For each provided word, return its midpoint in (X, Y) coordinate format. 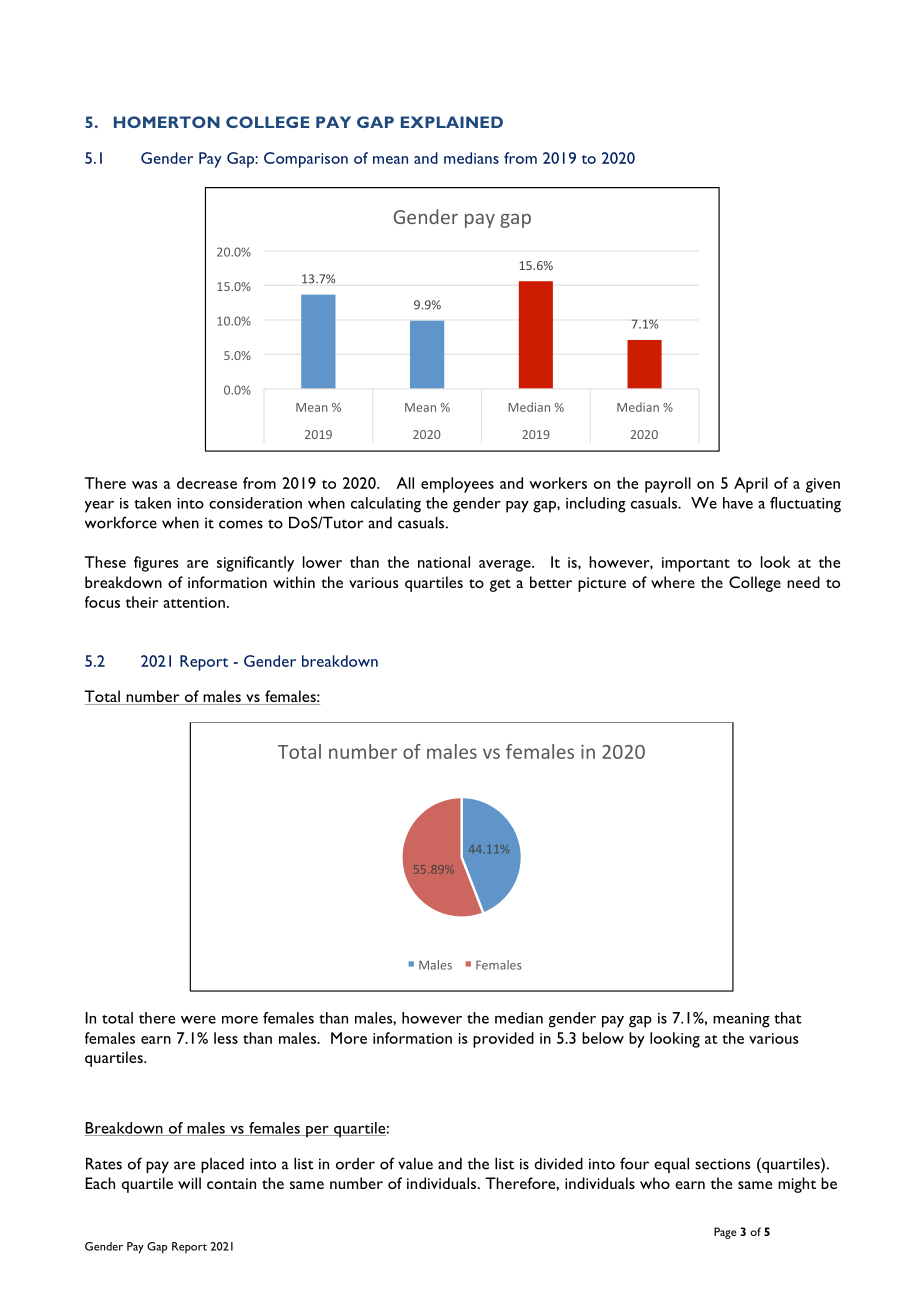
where (673, 582)
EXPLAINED (452, 122)
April (751, 485)
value (415, 1164)
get (500, 585)
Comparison (306, 160)
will (189, 1183)
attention (194, 602)
